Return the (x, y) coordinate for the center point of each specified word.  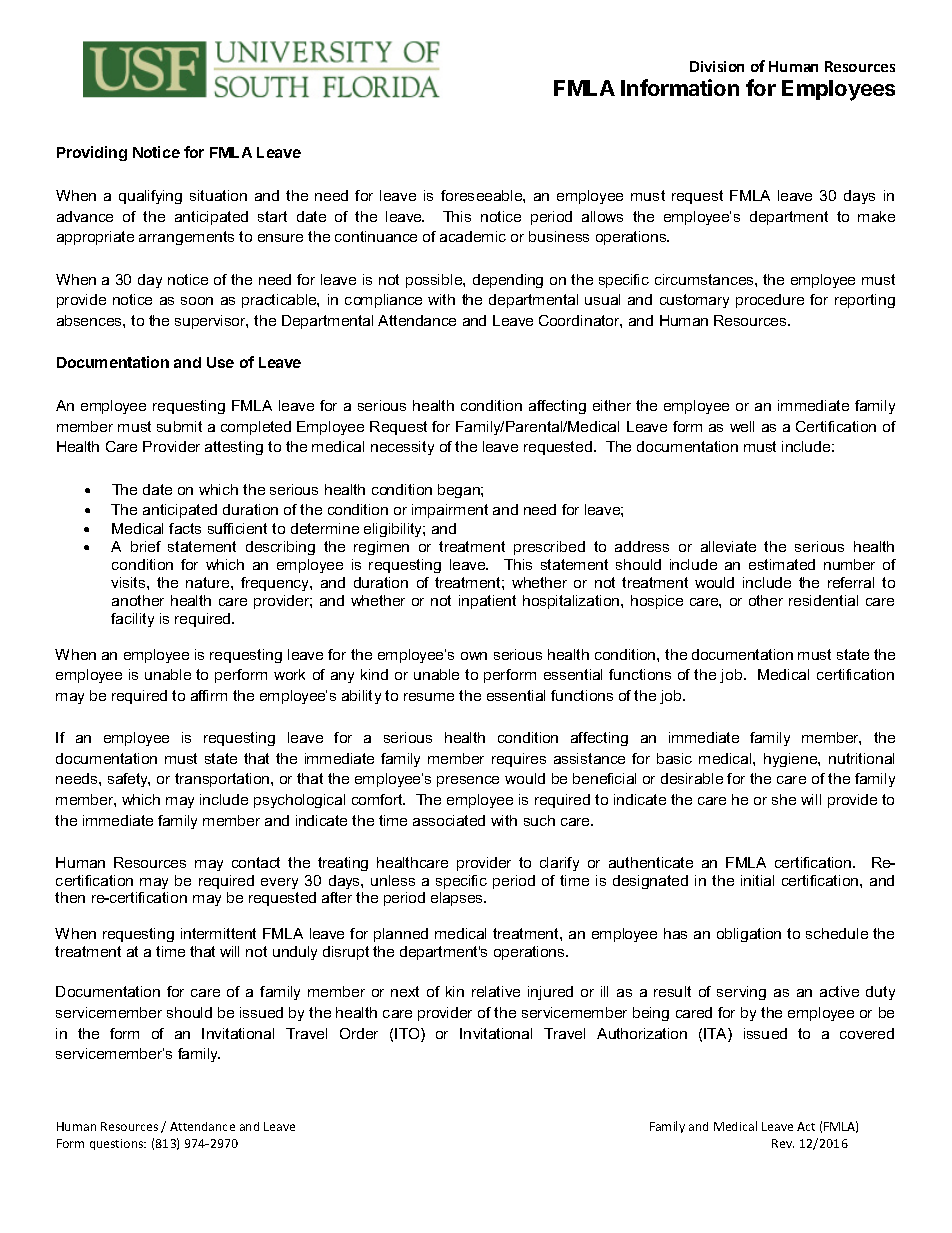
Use (220, 362)
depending (508, 281)
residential (823, 600)
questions (118, 1144)
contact (256, 862)
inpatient (487, 602)
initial (757, 880)
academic (473, 236)
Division (717, 66)
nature (209, 582)
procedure (770, 301)
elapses (458, 899)
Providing (92, 153)
